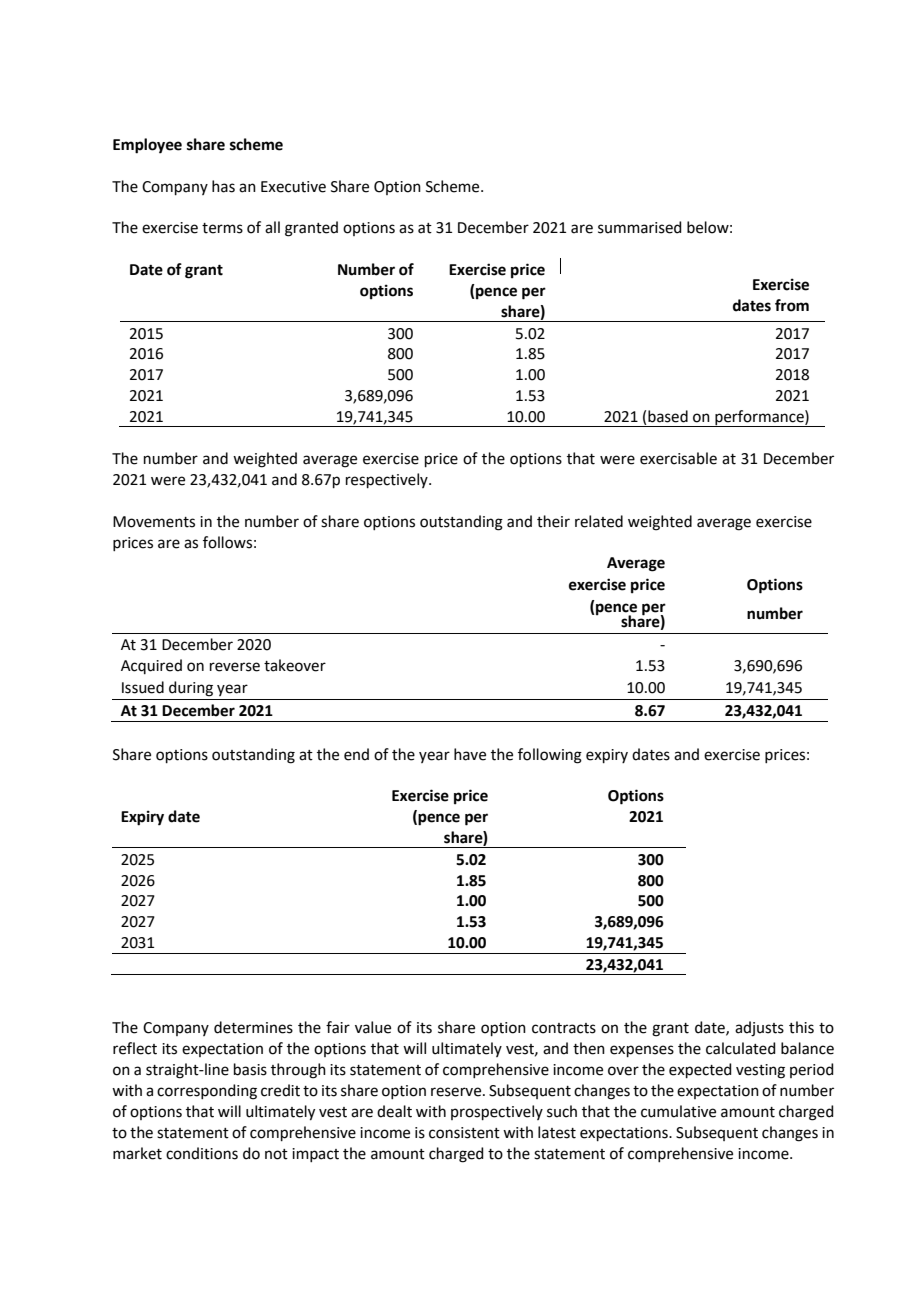 The height and width of the image is (1308, 924). I want to click on have, so click(470, 754).
